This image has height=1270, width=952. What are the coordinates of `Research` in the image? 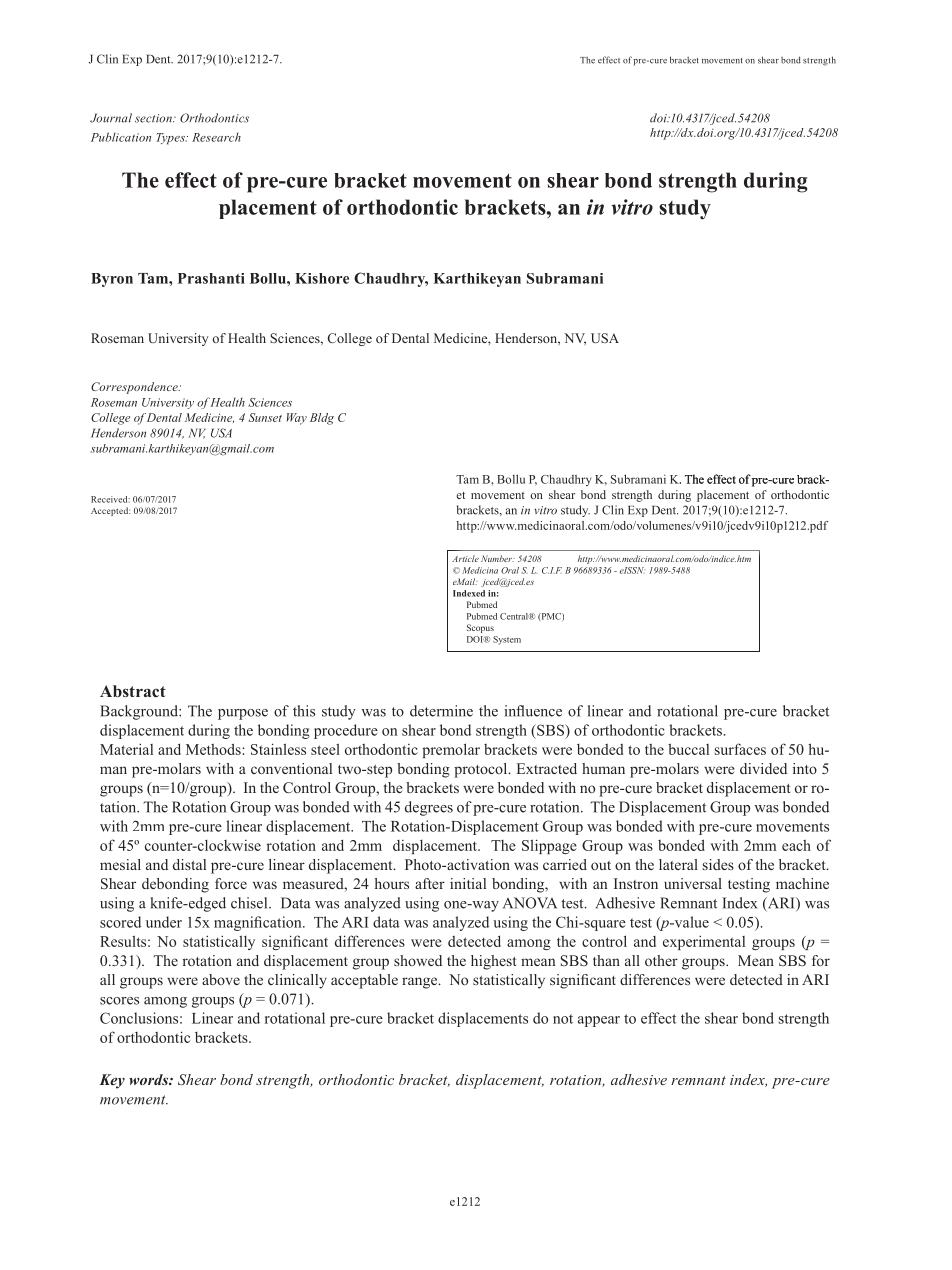 It's located at (216, 137).
